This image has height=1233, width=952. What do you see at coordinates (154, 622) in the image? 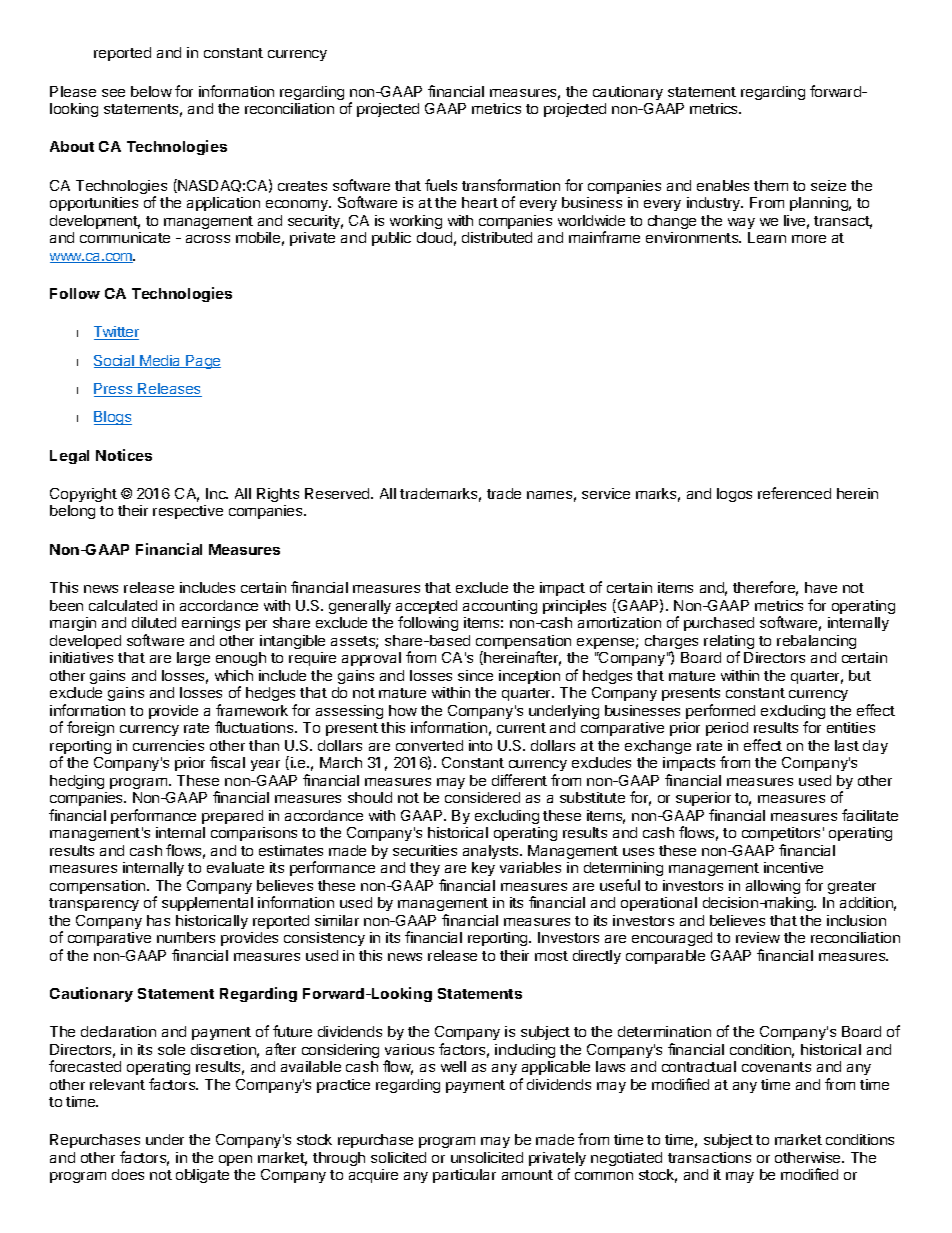
I see `diluted` at bounding box center [154, 622].
